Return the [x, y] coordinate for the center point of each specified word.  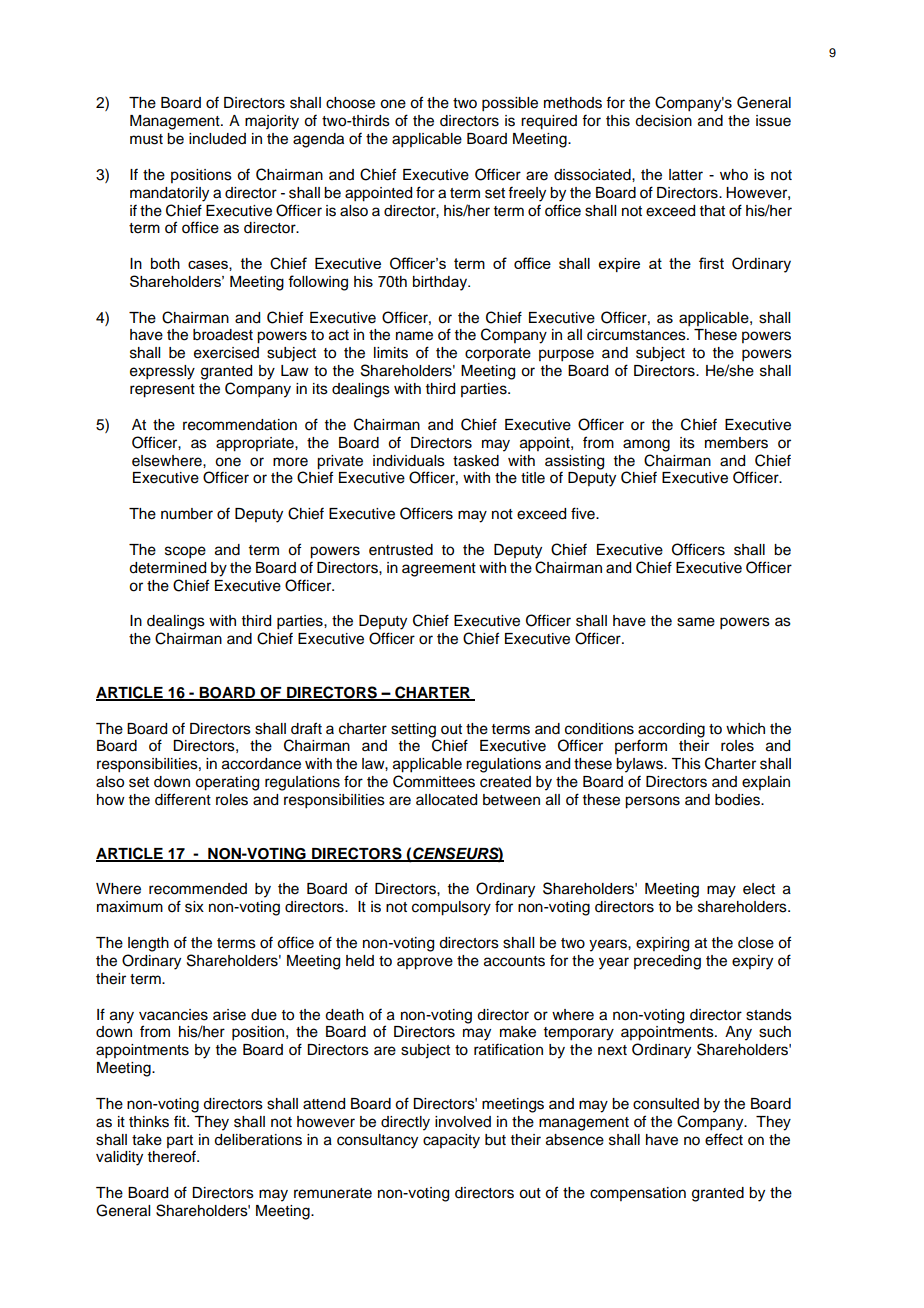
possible [510, 104]
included [217, 139]
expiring [662, 944]
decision [663, 121]
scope [185, 552]
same [696, 622]
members [736, 443]
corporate [498, 355]
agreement [439, 570]
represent [162, 391]
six [194, 907]
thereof [173, 1156]
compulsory [451, 908]
